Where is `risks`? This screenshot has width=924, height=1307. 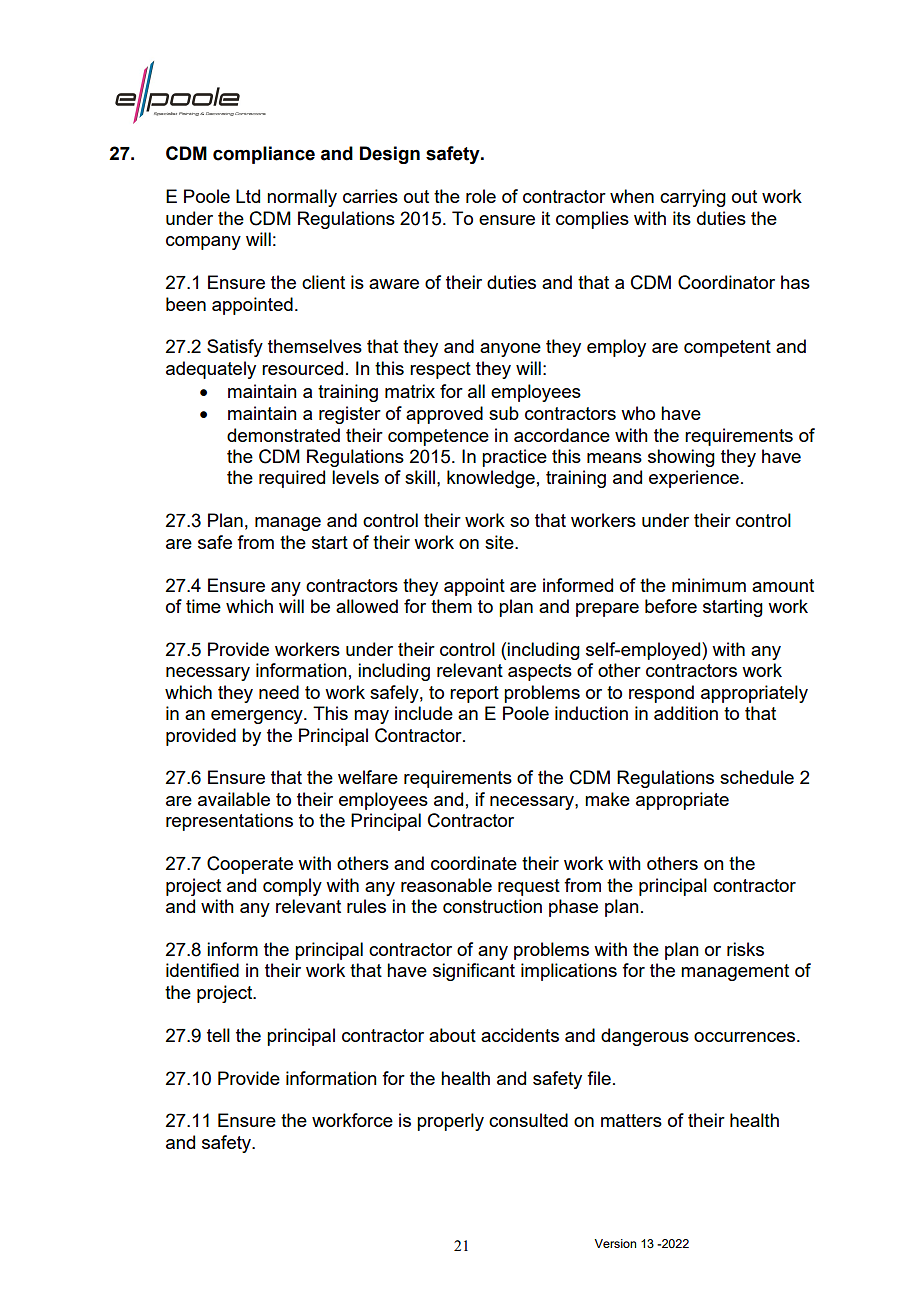 risks is located at coordinates (745, 949).
